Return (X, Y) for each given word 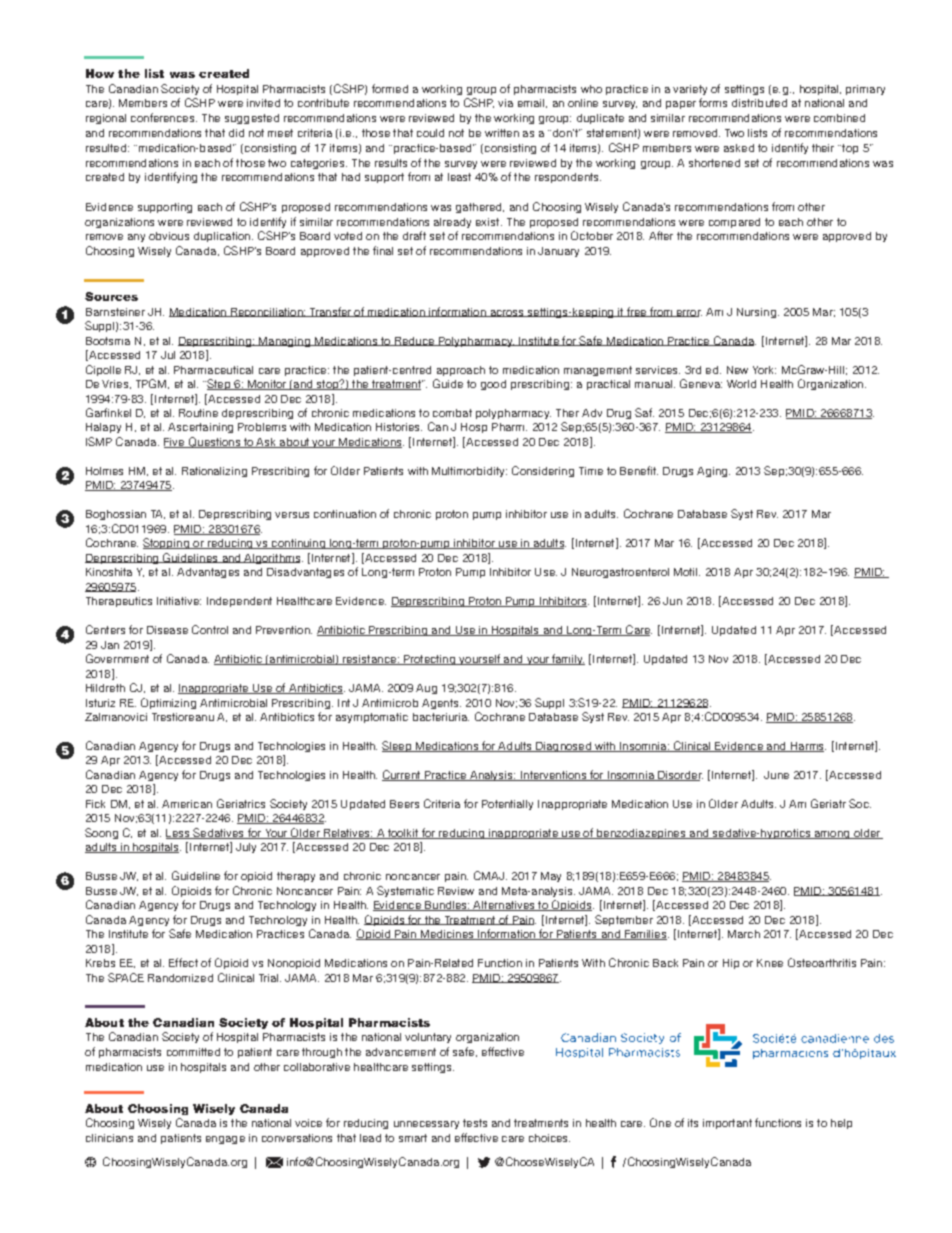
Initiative (179, 601)
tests (475, 1123)
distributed (759, 103)
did (236, 133)
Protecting (430, 660)
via (505, 103)
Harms (807, 747)
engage (225, 1140)
